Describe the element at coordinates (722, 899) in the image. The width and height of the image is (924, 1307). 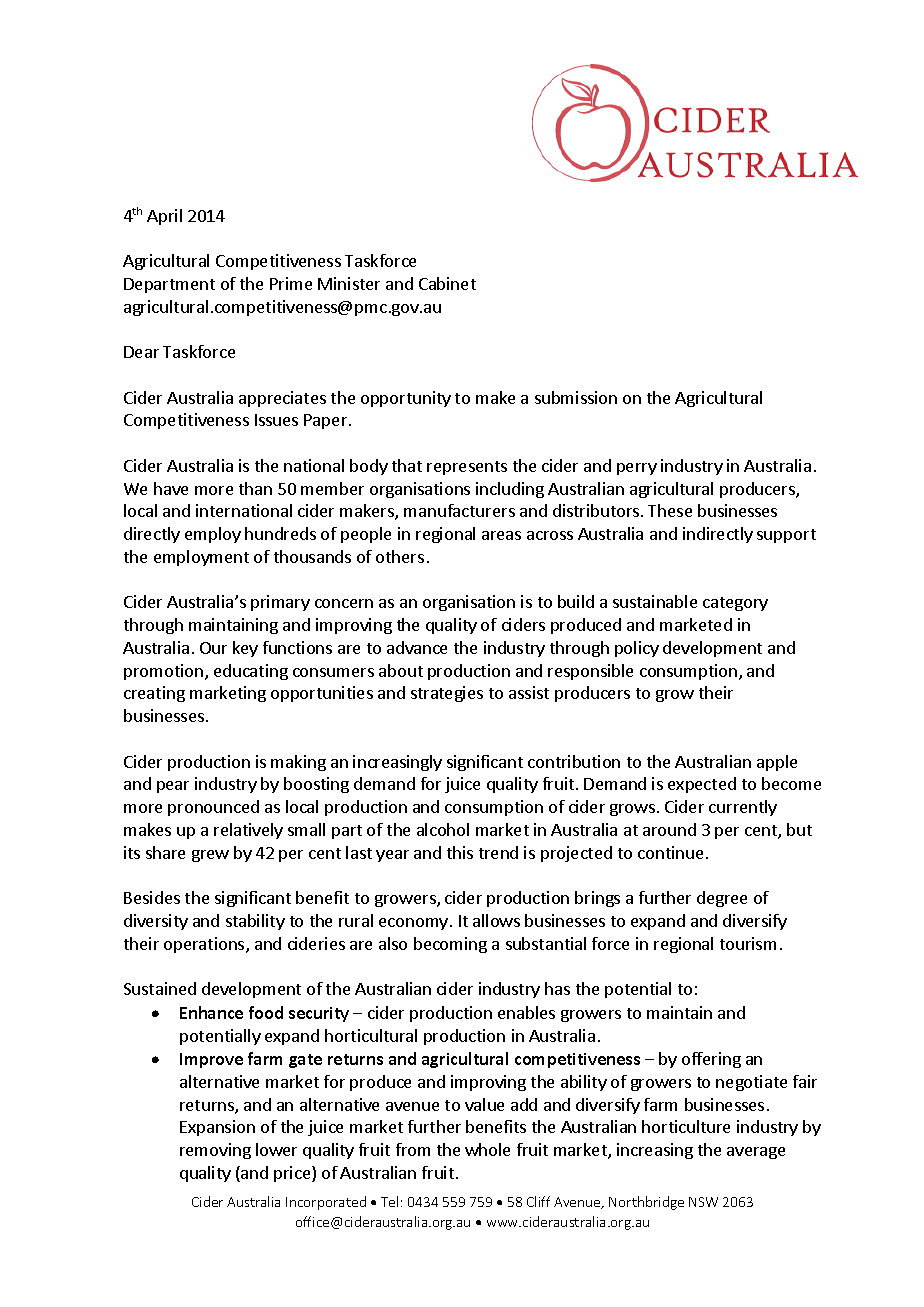
I see `degree` at that location.
